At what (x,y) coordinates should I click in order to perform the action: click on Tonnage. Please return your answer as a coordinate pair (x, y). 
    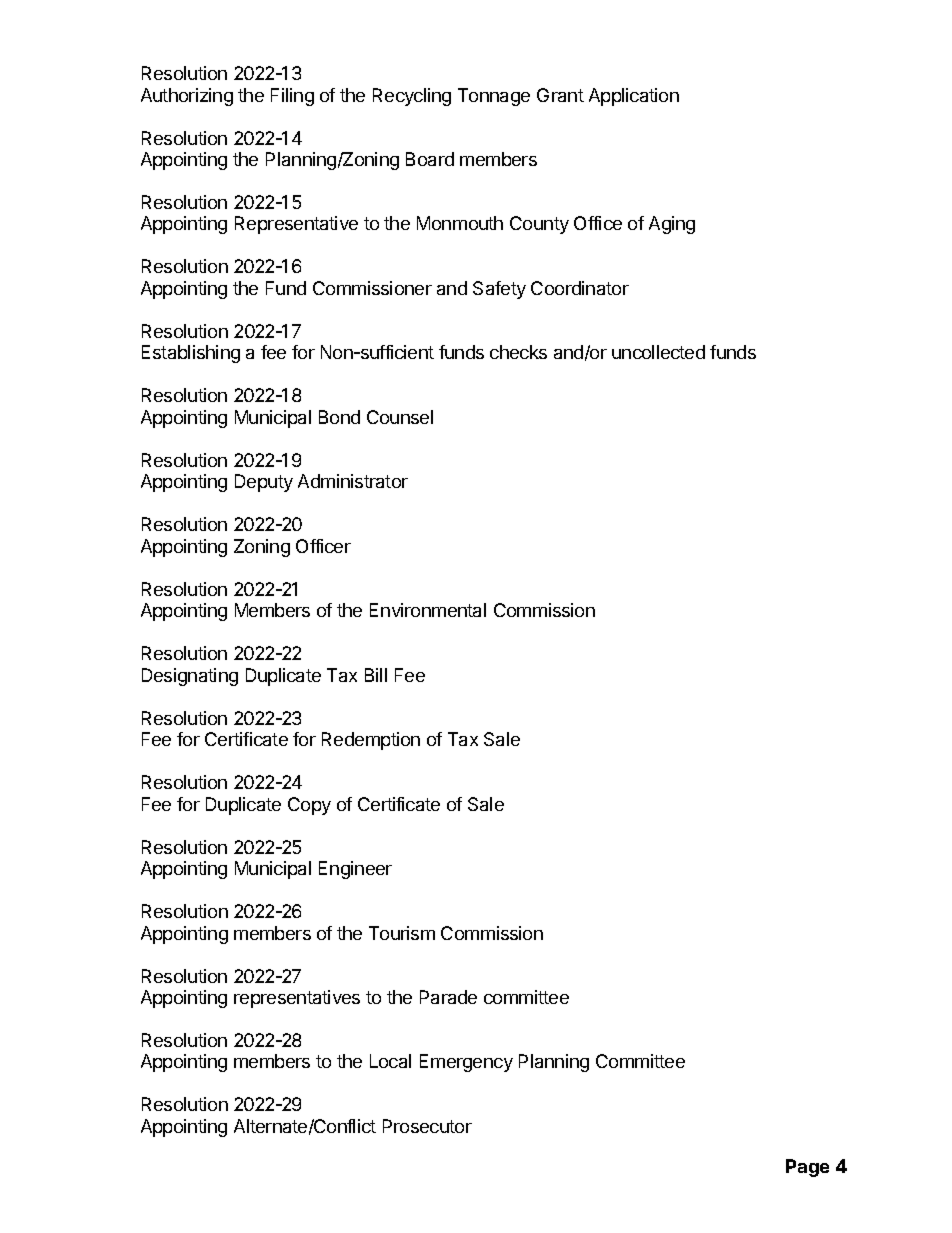
    Looking at the image, I should click on (494, 97).
